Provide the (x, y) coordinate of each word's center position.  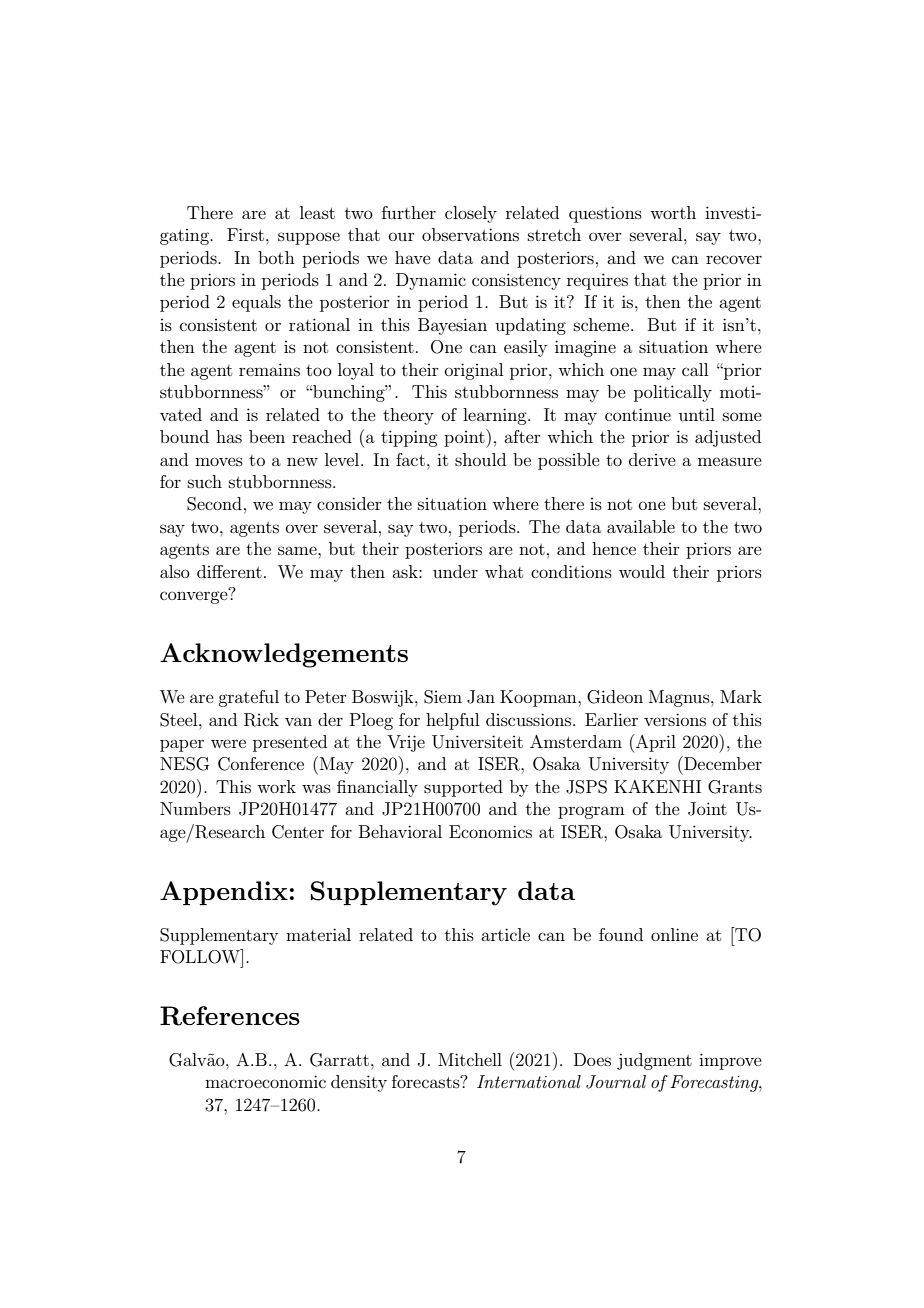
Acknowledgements (284, 655)
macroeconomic (265, 1081)
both (276, 257)
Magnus (680, 698)
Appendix (224, 893)
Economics (490, 831)
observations (470, 234)
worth (673, 212)
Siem (443, 697)
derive (652, 459)
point (465, 438)
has (229, 436)
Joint (707, 809)
